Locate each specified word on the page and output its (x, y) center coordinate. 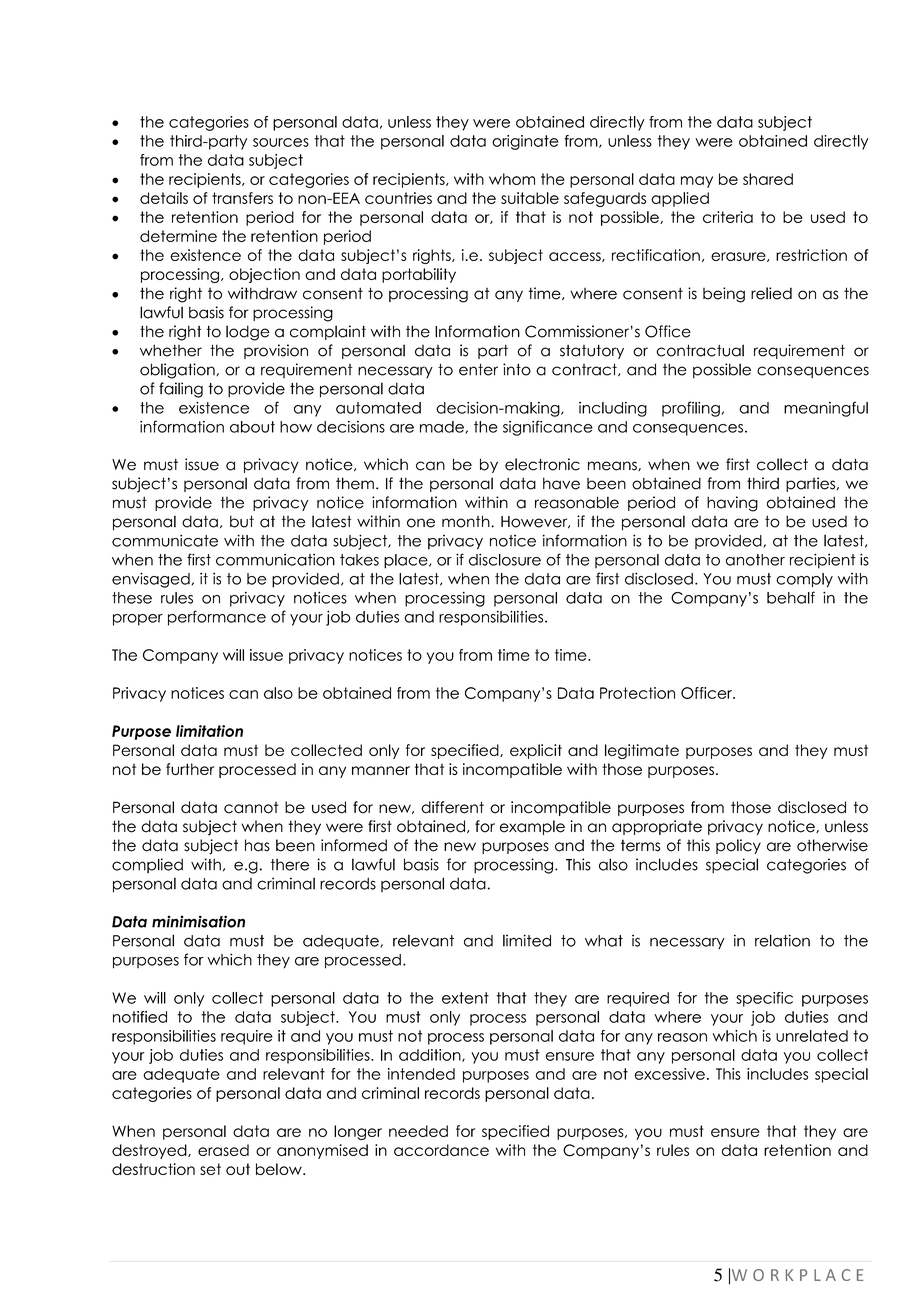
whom (512, 179)
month (467, 521)
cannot (251, 808)
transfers (242, 198)
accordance (441, 1150)
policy (738, 846)
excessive (669, 1074)
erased (223, 1150)
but (242, 521)
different (452, 807)
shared (768, 179)
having (732, 504)
